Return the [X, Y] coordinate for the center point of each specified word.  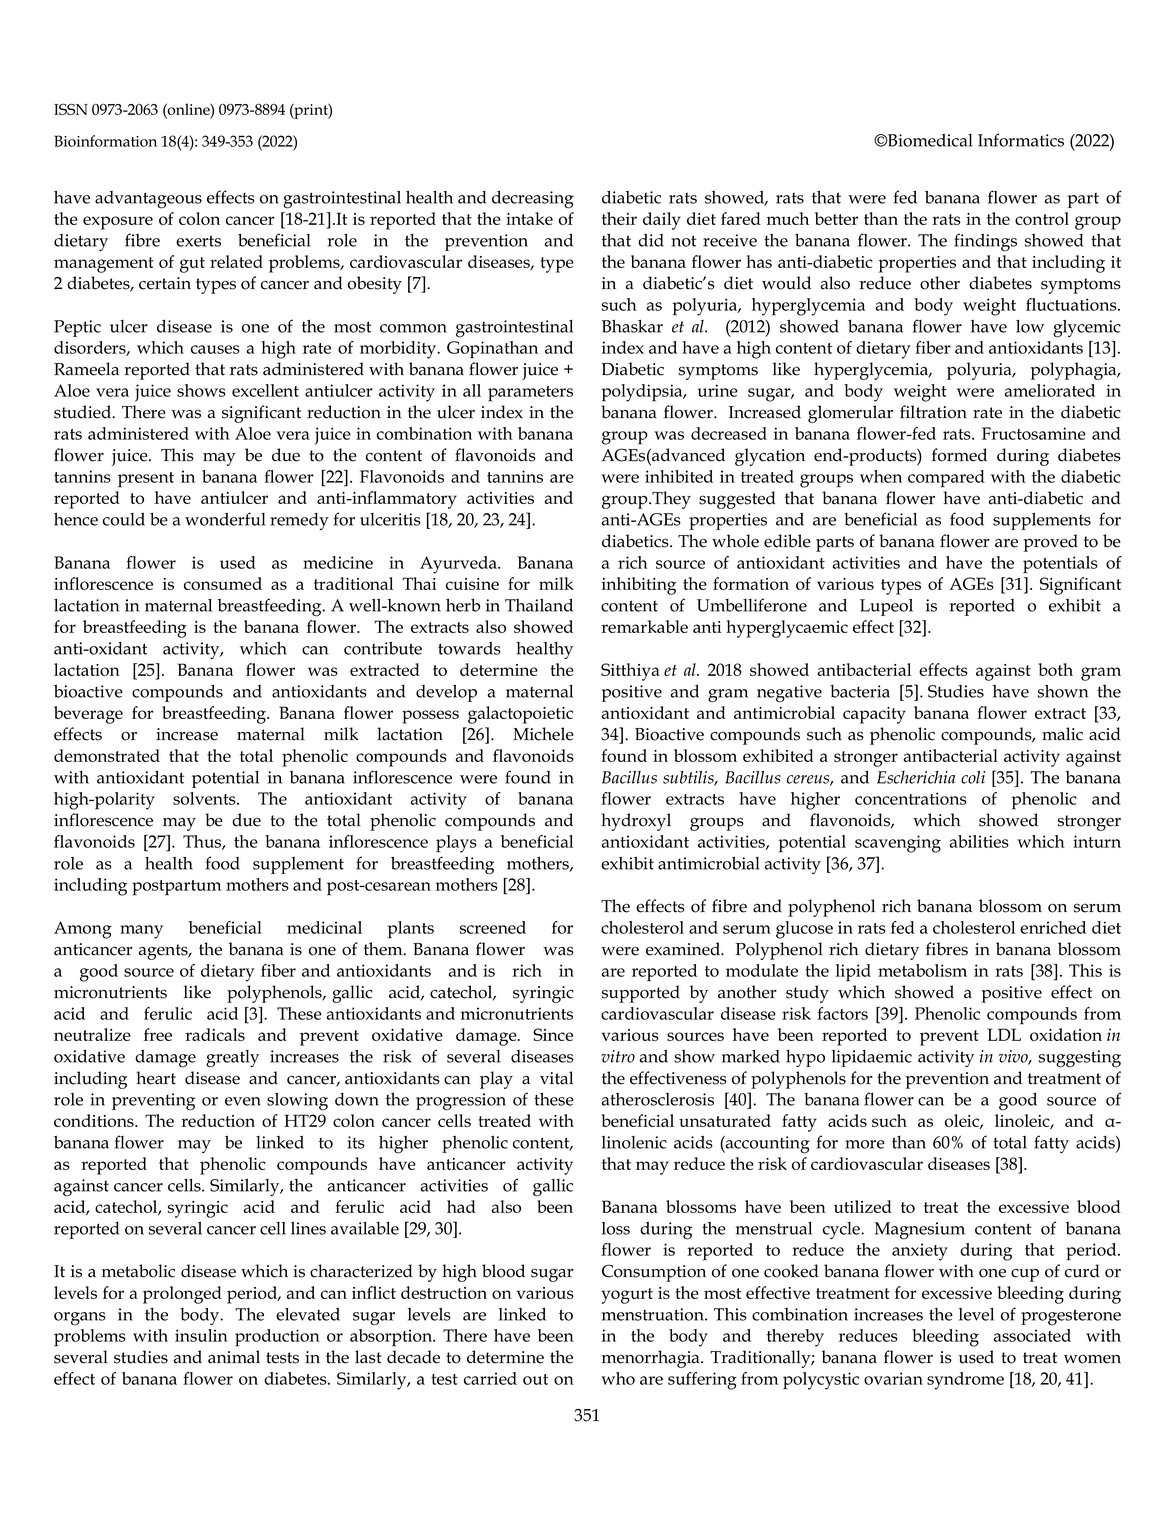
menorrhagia [652, 1359]
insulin [201, 1335]
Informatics [1021, 140]
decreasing [533, 199]
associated [1032, 1335]
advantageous [148, 200]
